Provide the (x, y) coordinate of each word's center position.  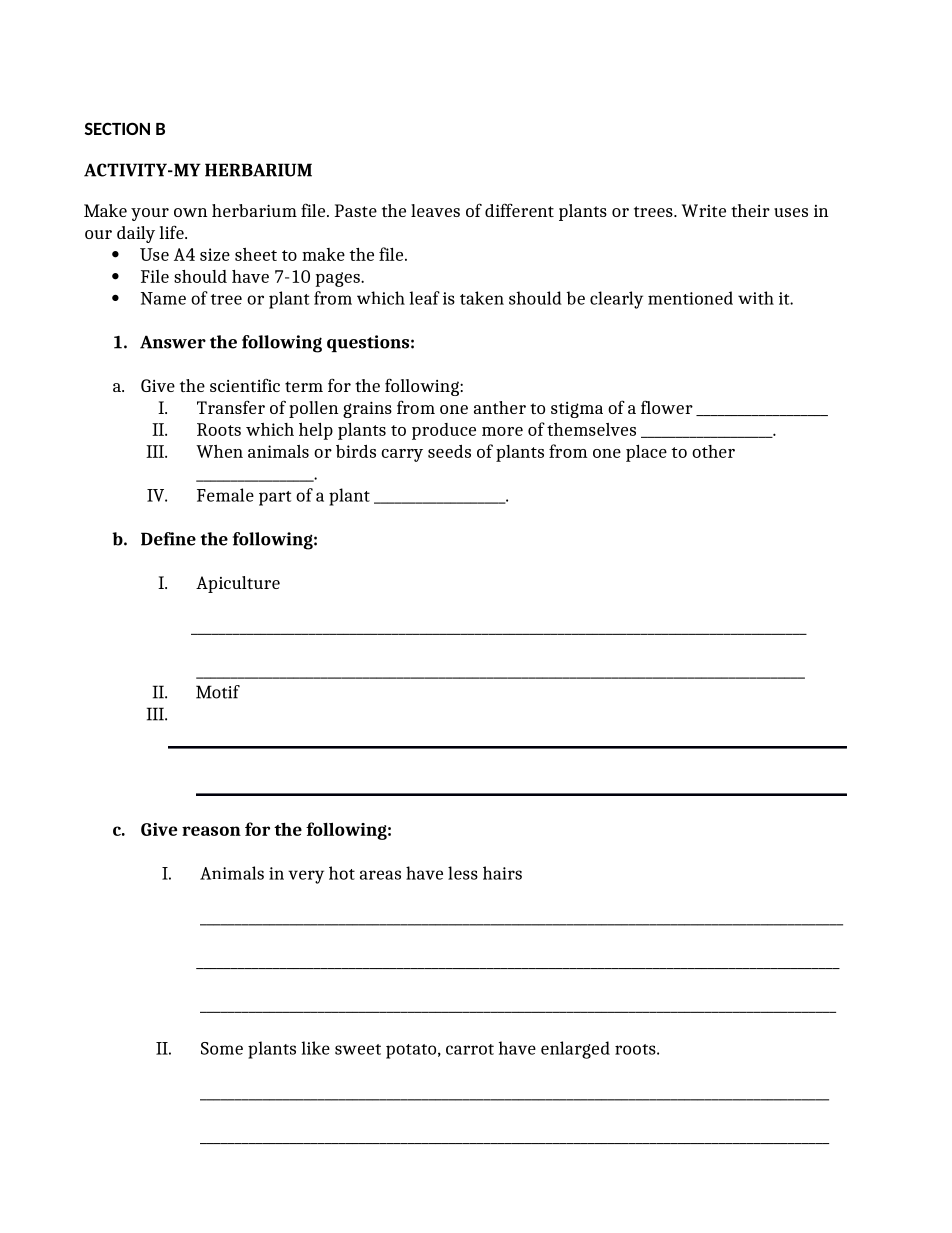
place (646, 453)
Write (704, 210)
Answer (173, 342)
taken (482, 298)
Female (225, 495)
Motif (218, 692)
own (190, 212)
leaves (435, 210)
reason (211, 831)
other (713, 451)
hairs (502, 873)
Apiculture (238, 584)
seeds (449, 451)
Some (222, 1048)
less (463, 873)
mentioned (690, 298)
